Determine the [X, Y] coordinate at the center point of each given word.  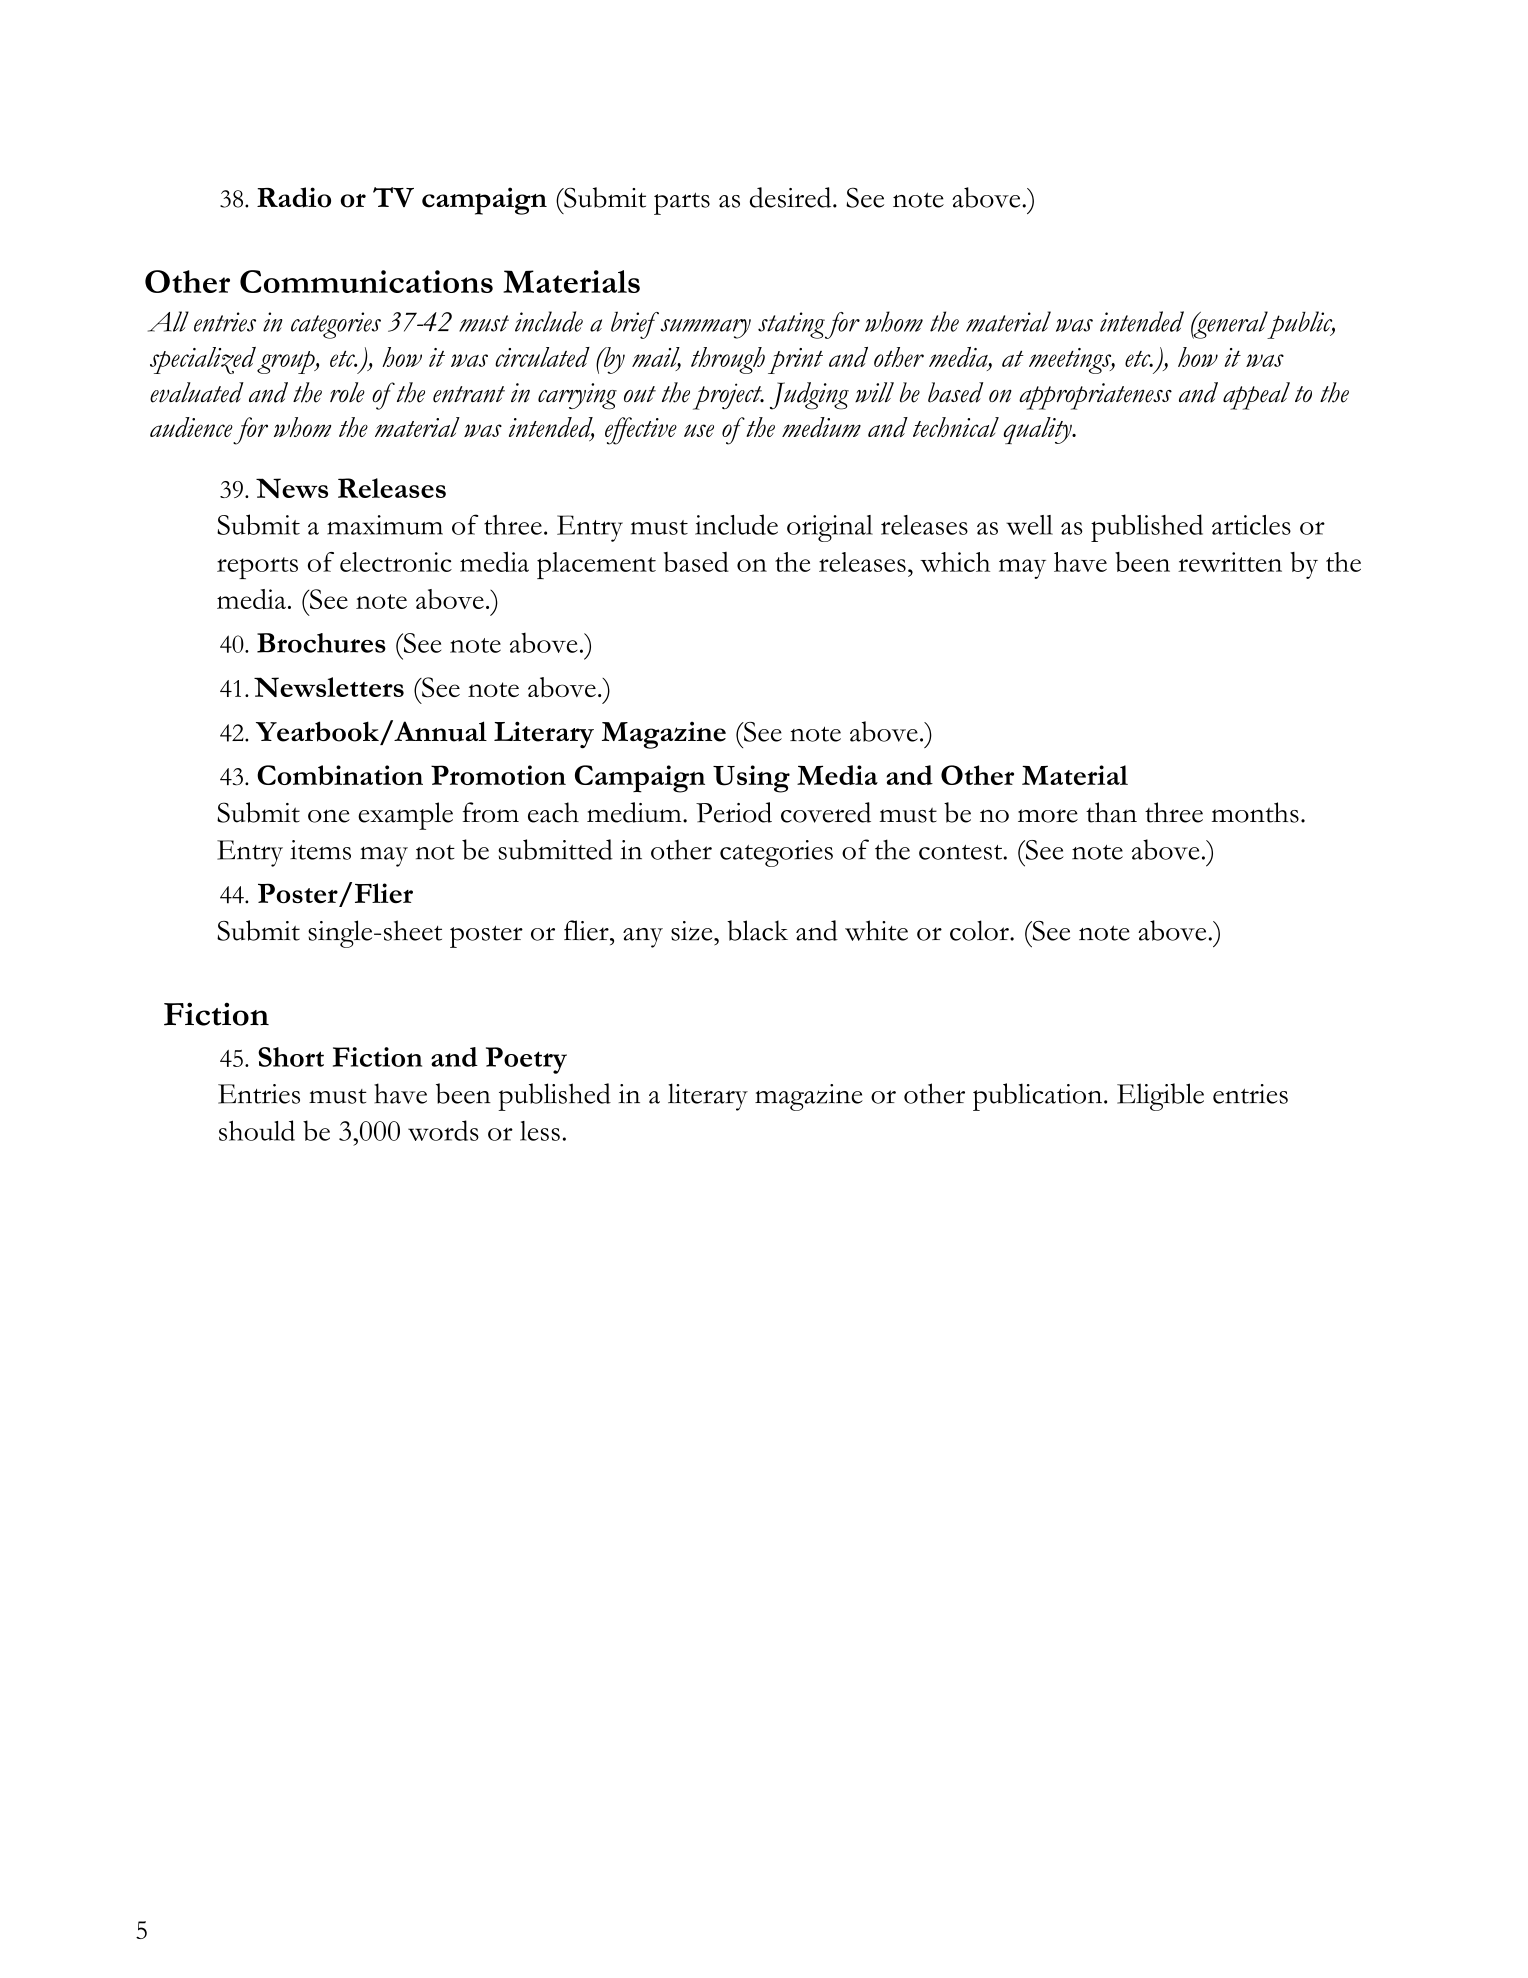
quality [1038, 430]
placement [596, 565]
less [540, 1131]
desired [792, 197]
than [1111, 812]
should [257, 1130]
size [693, 931]
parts [682, 203]
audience [191, 427]
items [320, 850]
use [699, 430]
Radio [294, 197]
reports [257, 568]
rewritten [1230, 562]
